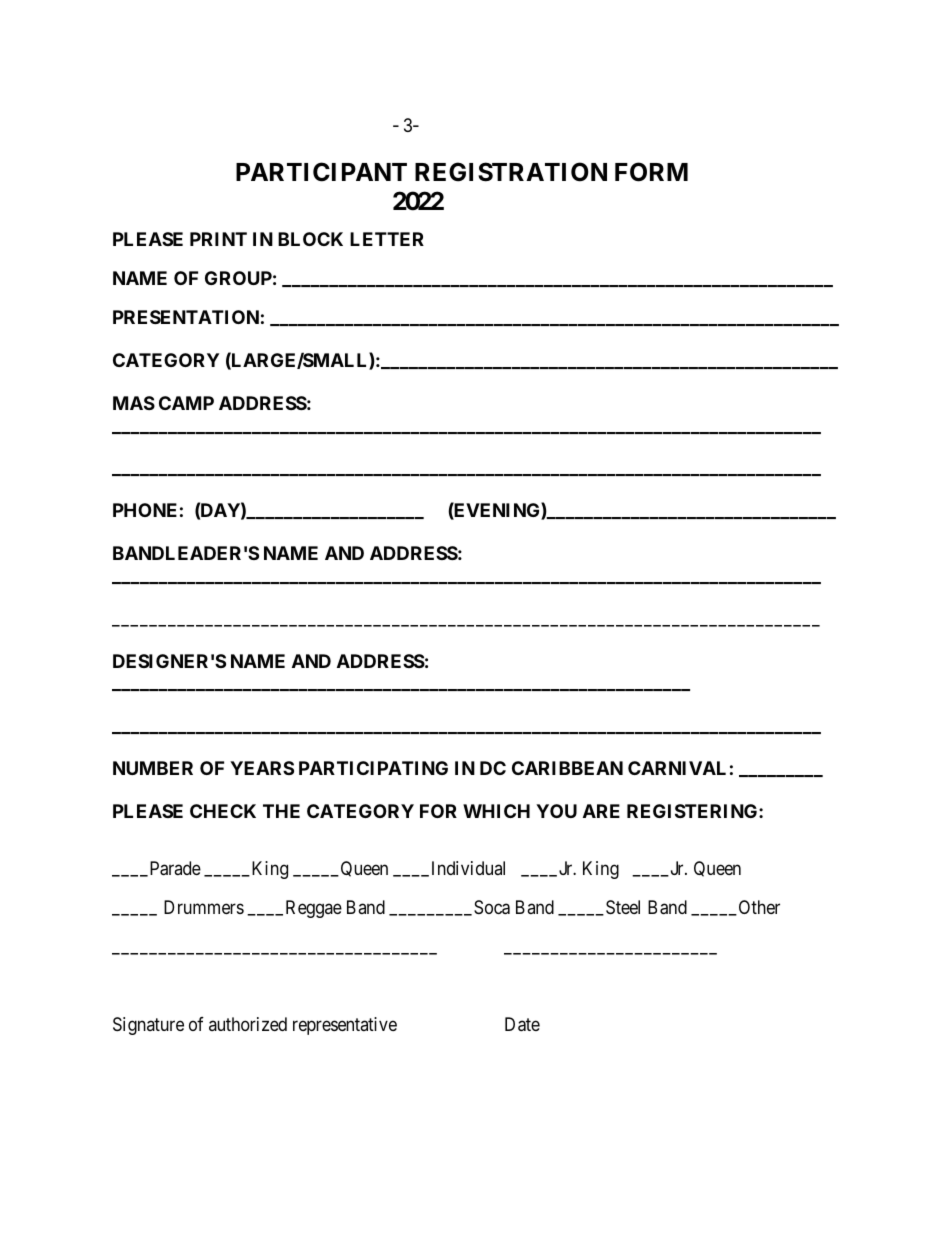 The height and width of the screenshot is (1233, 952). I want to click on CARIBBEAN, so click(567, 768).
